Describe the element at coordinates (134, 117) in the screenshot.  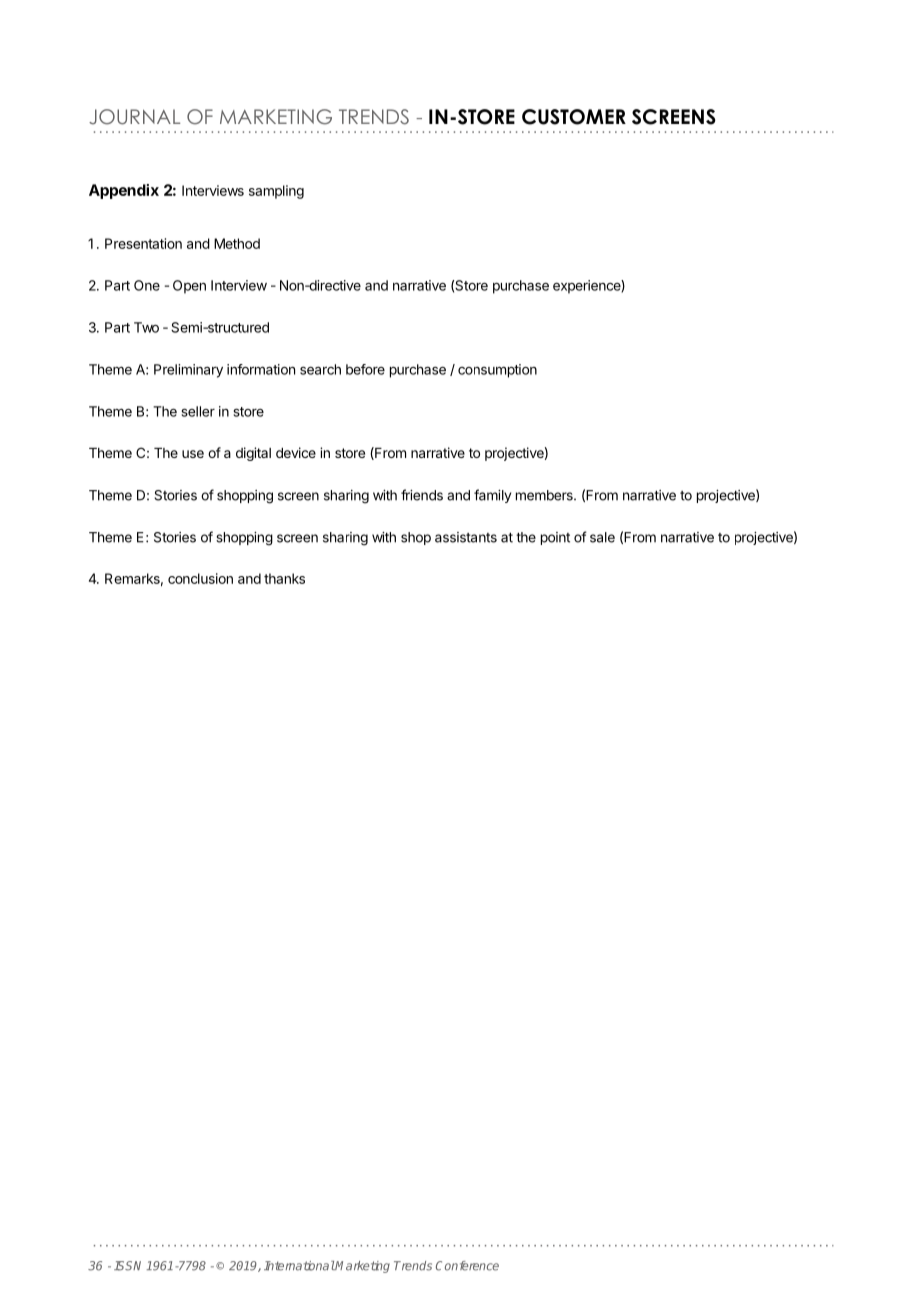
I see `JOURNAL` at that location.
